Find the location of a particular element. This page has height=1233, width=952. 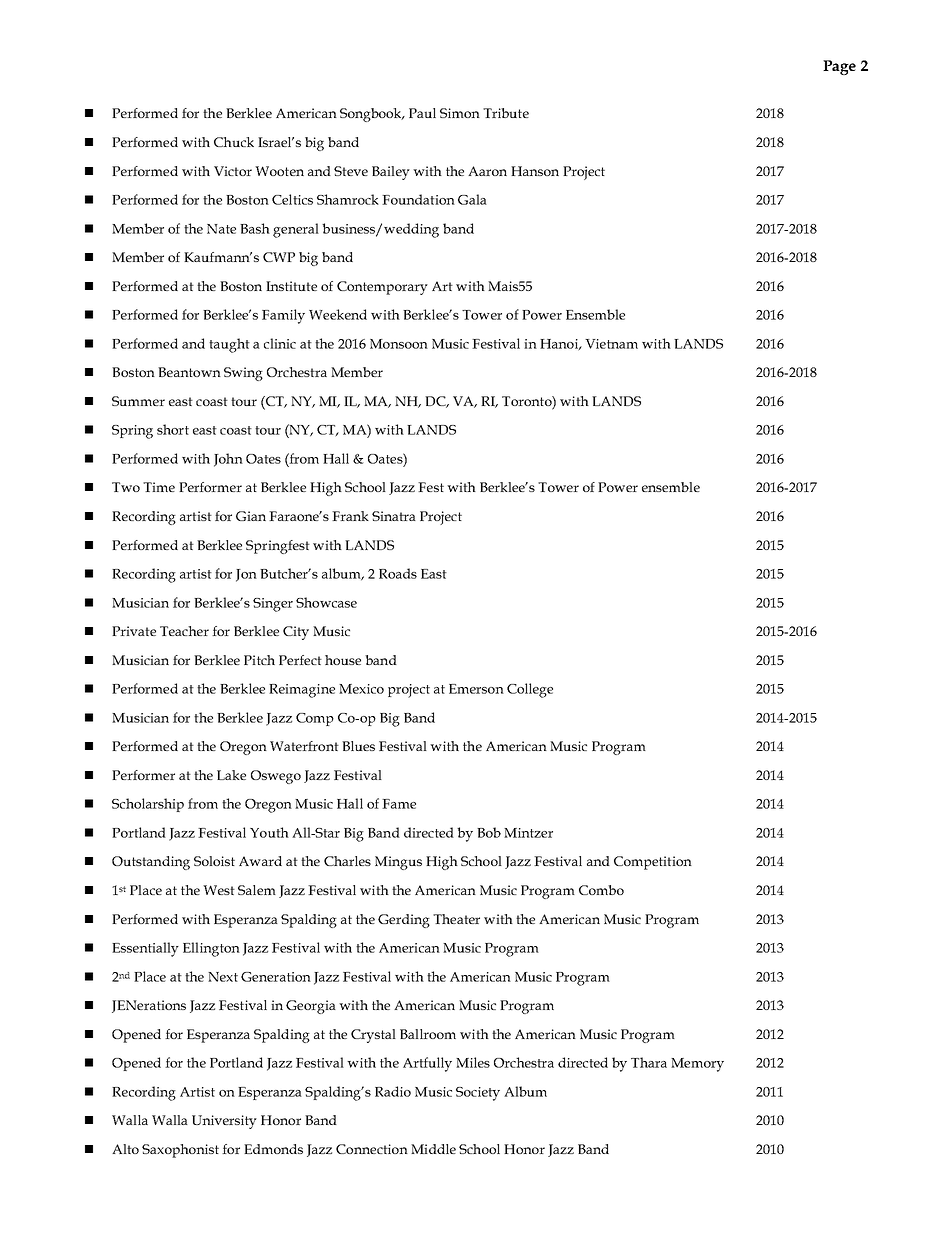

University is located at coordinates (224, 1122).
